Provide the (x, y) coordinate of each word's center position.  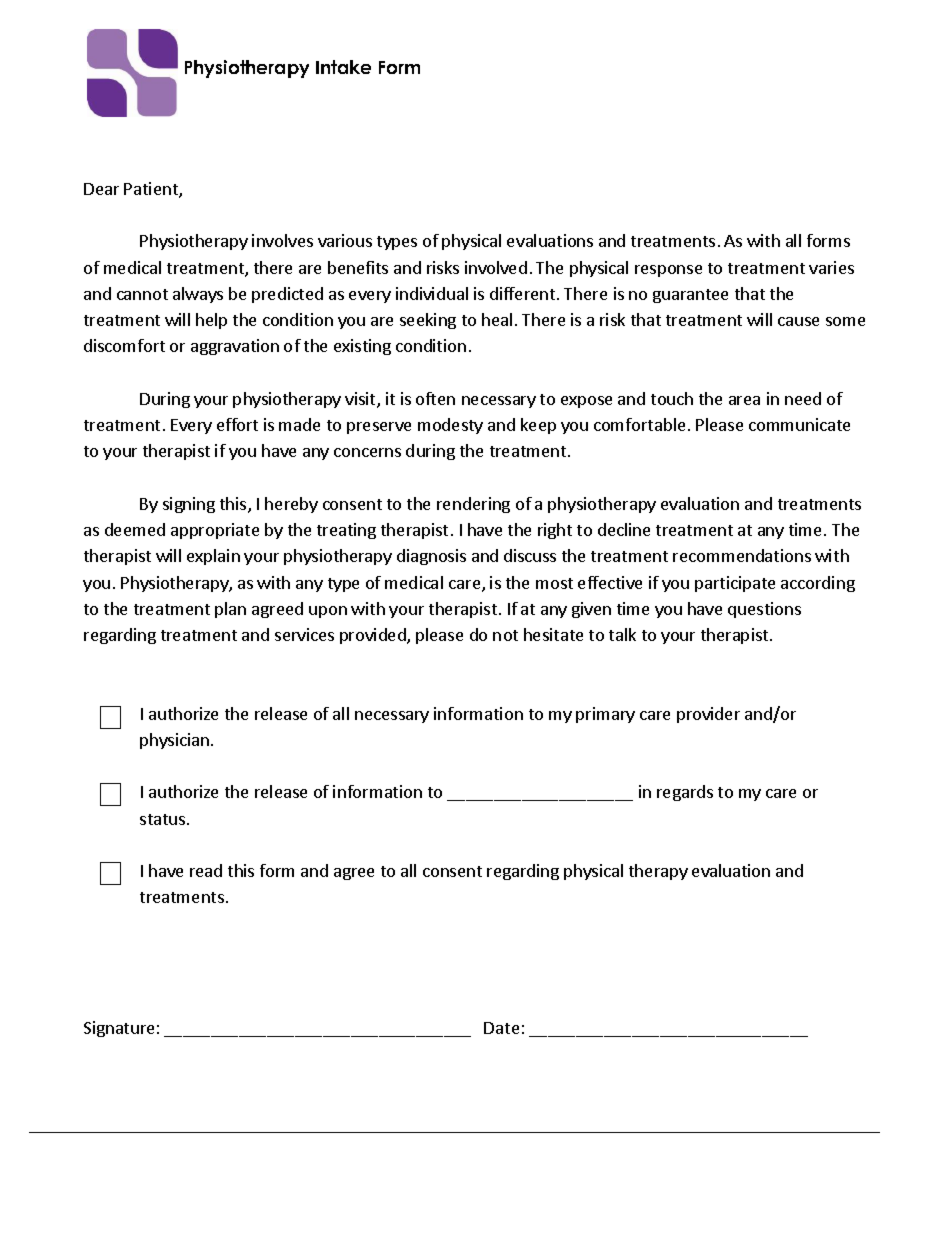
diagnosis (431, 557)
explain (213, 557)
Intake (343, 67)
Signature (119, 1029)
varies (831, 267)
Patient (152, 190)
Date (501, 1028)
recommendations (742, 555)
